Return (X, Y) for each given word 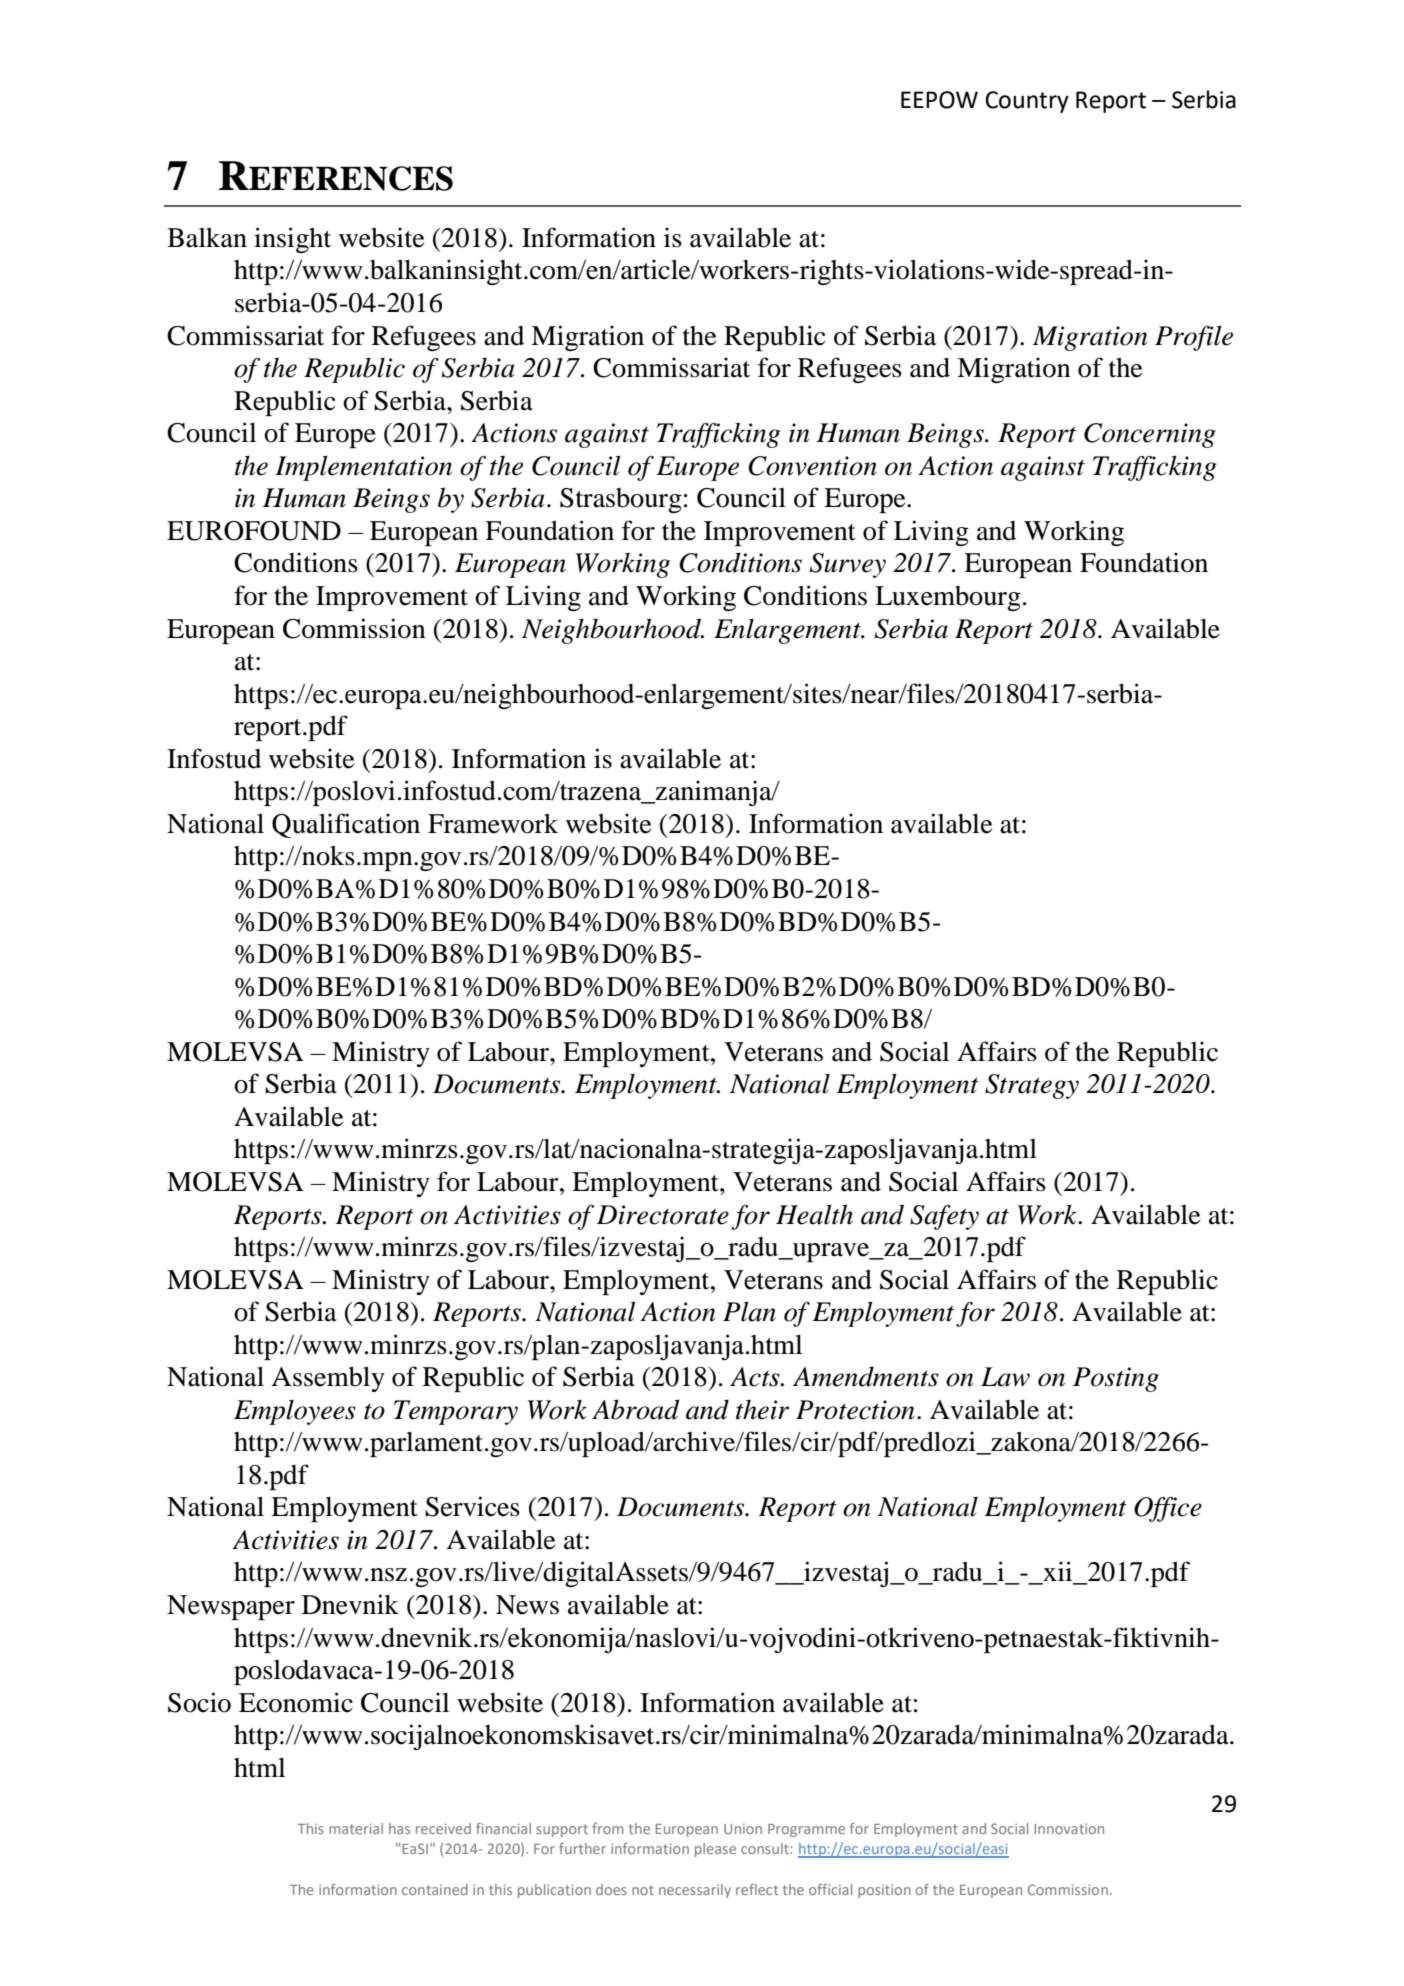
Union (743, 1828)
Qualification (346, 825)
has (399, 1828)
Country (1027, 102)
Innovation (1069, 1828)
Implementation (363, 468)
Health (814, 1214)
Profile (1194, 338)
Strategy (1032, 1086)
